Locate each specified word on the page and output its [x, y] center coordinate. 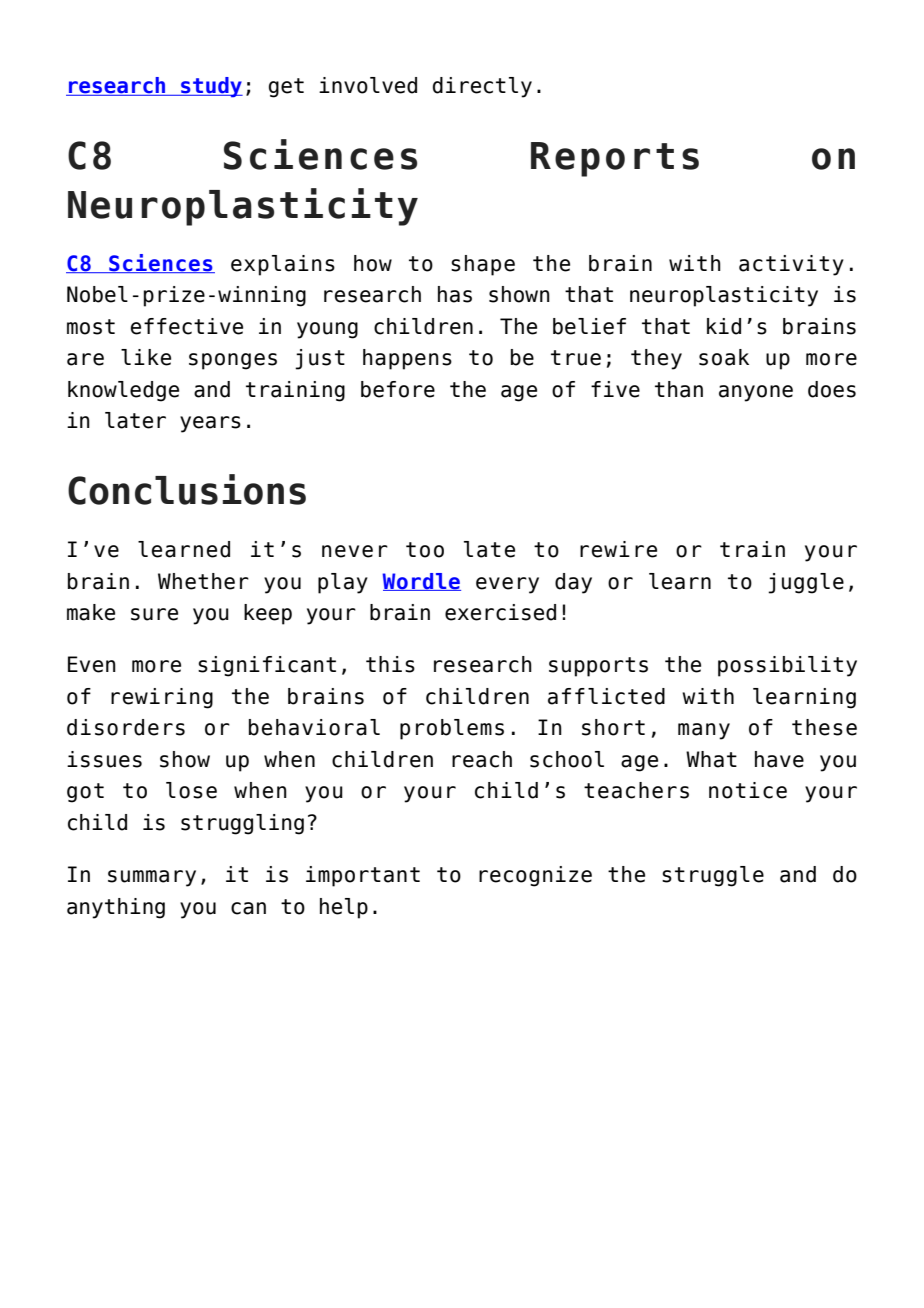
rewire [618, 549]
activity [791, 265]
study [211, 87]
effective [187, 326]
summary [152, 878]
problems [452, 729]
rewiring [162, 698]
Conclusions [187, 489]
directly [482, 87]
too [425, 550]
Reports [615, 159]
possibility [787, 666]
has [455, 294]
